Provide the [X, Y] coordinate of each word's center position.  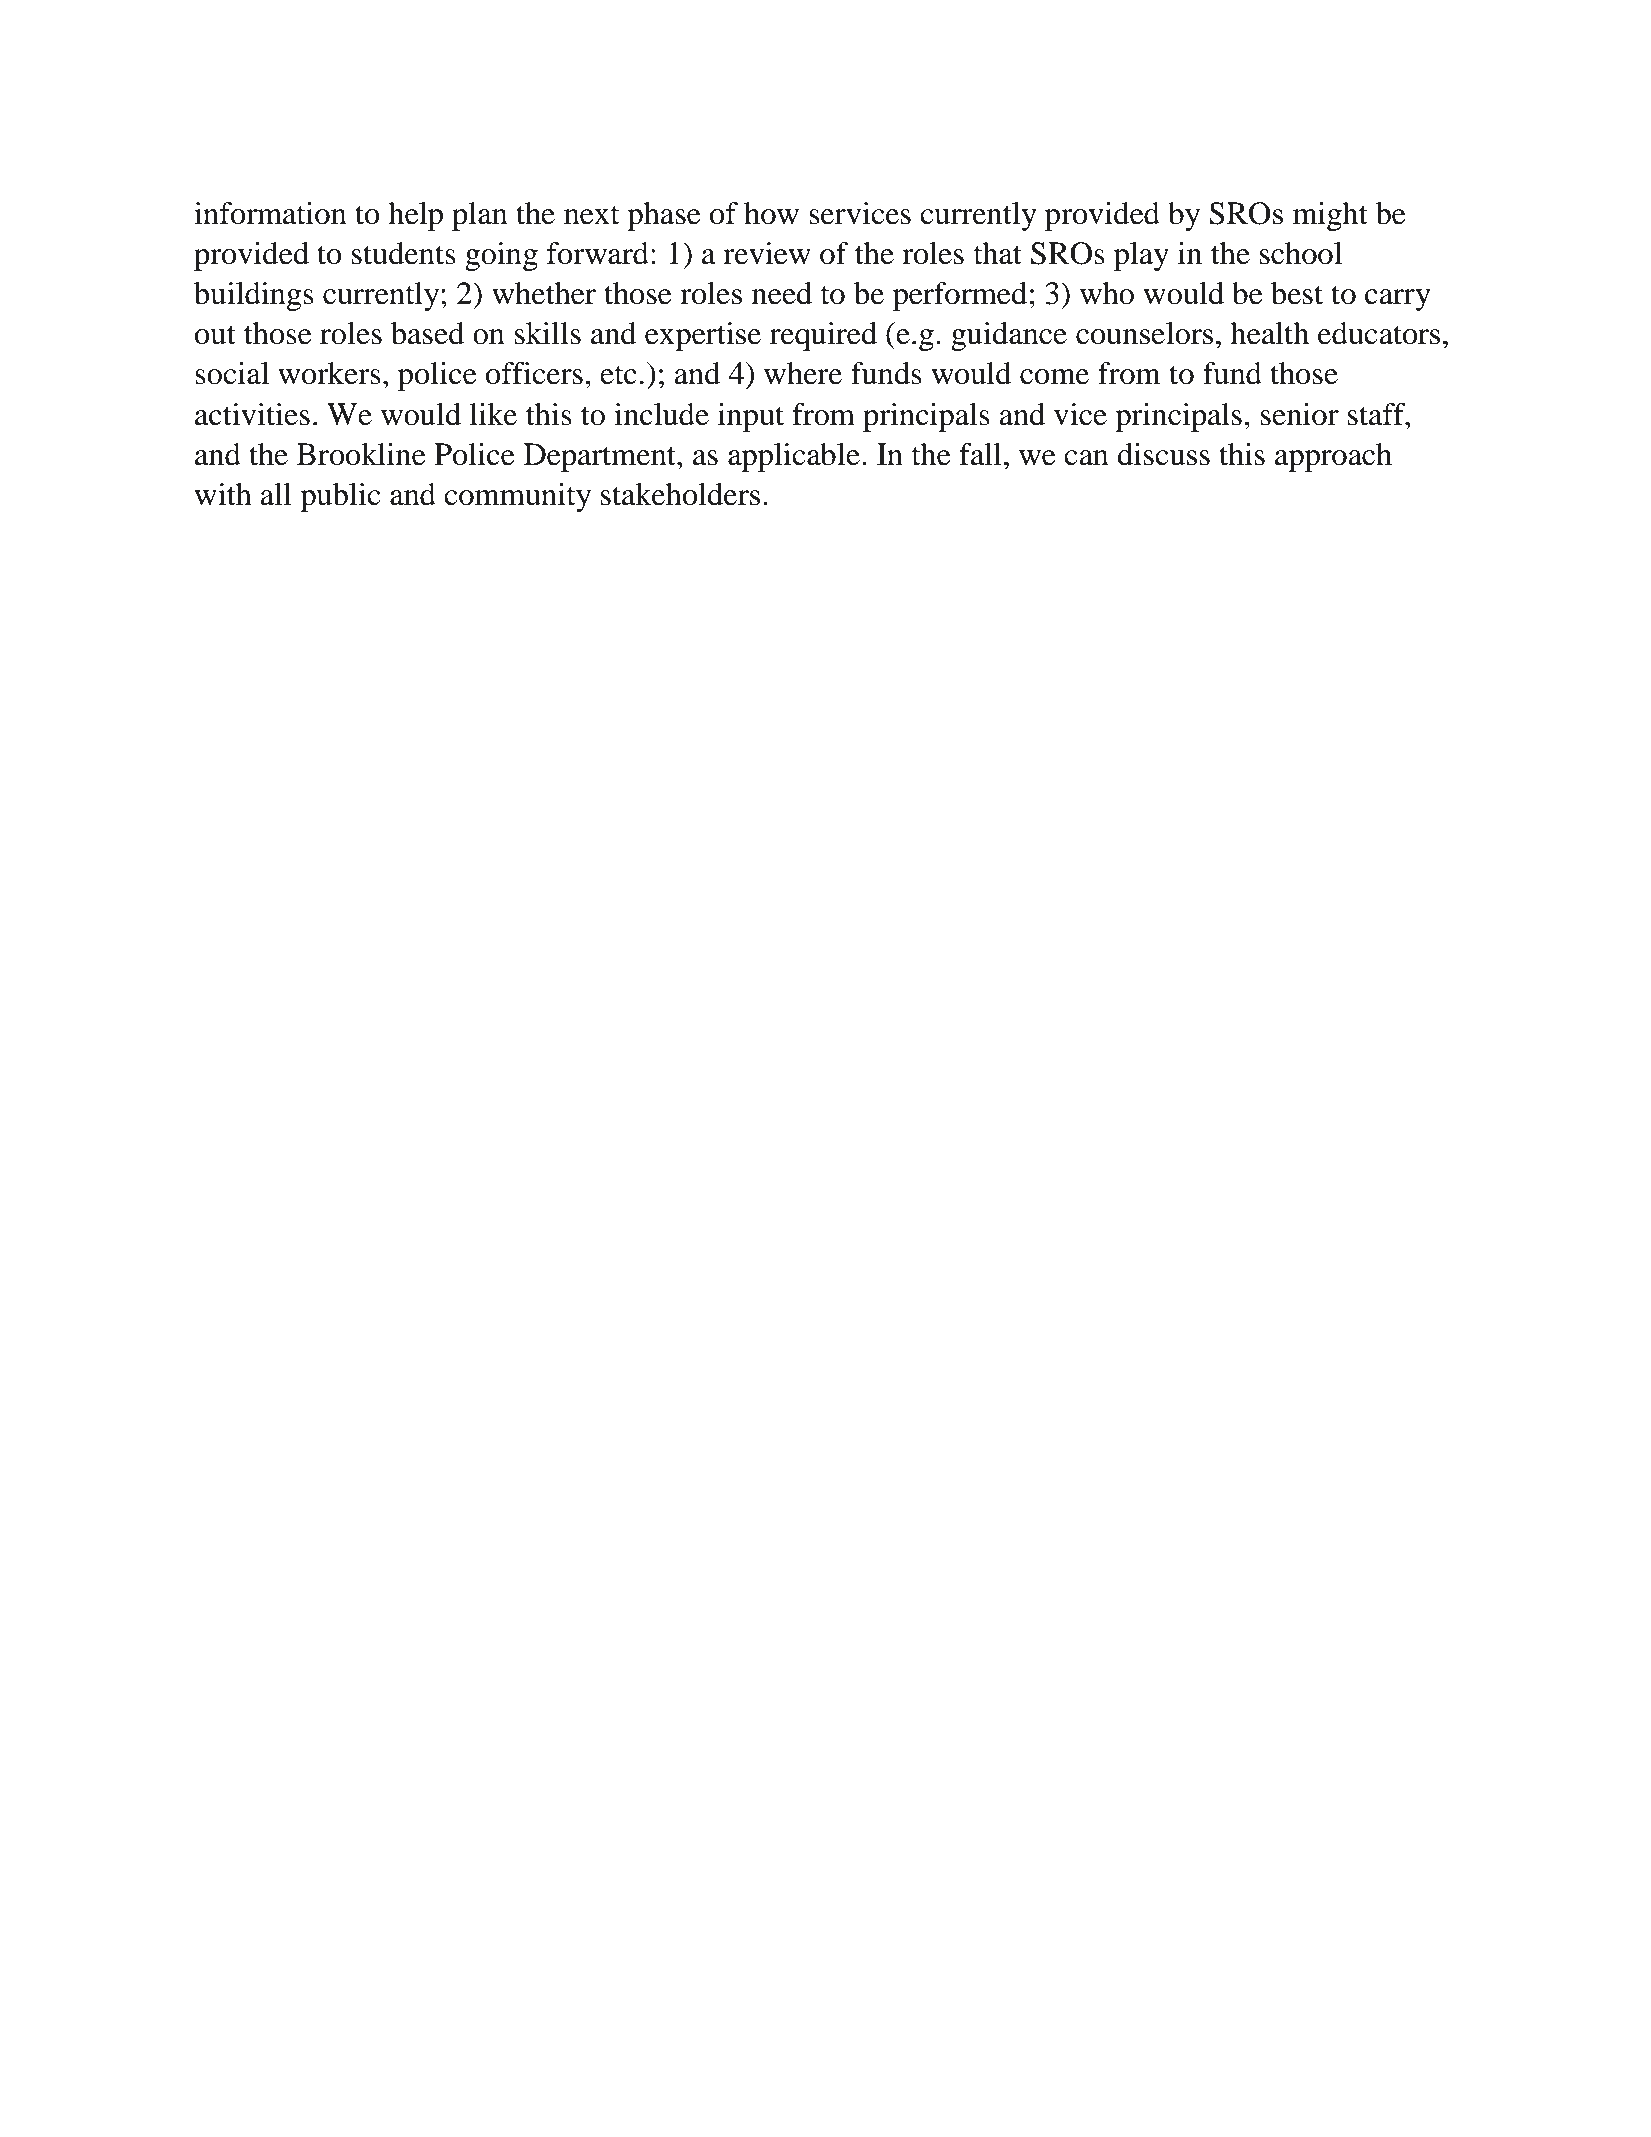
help [415, 216]
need [782, 293]
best [1297, 293]
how [771, 213]
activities [252, 414]
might [1330, 216]
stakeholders [680, 494]
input [751, 417]
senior [1300, 414]
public [340, 497]
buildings [254, 296]
